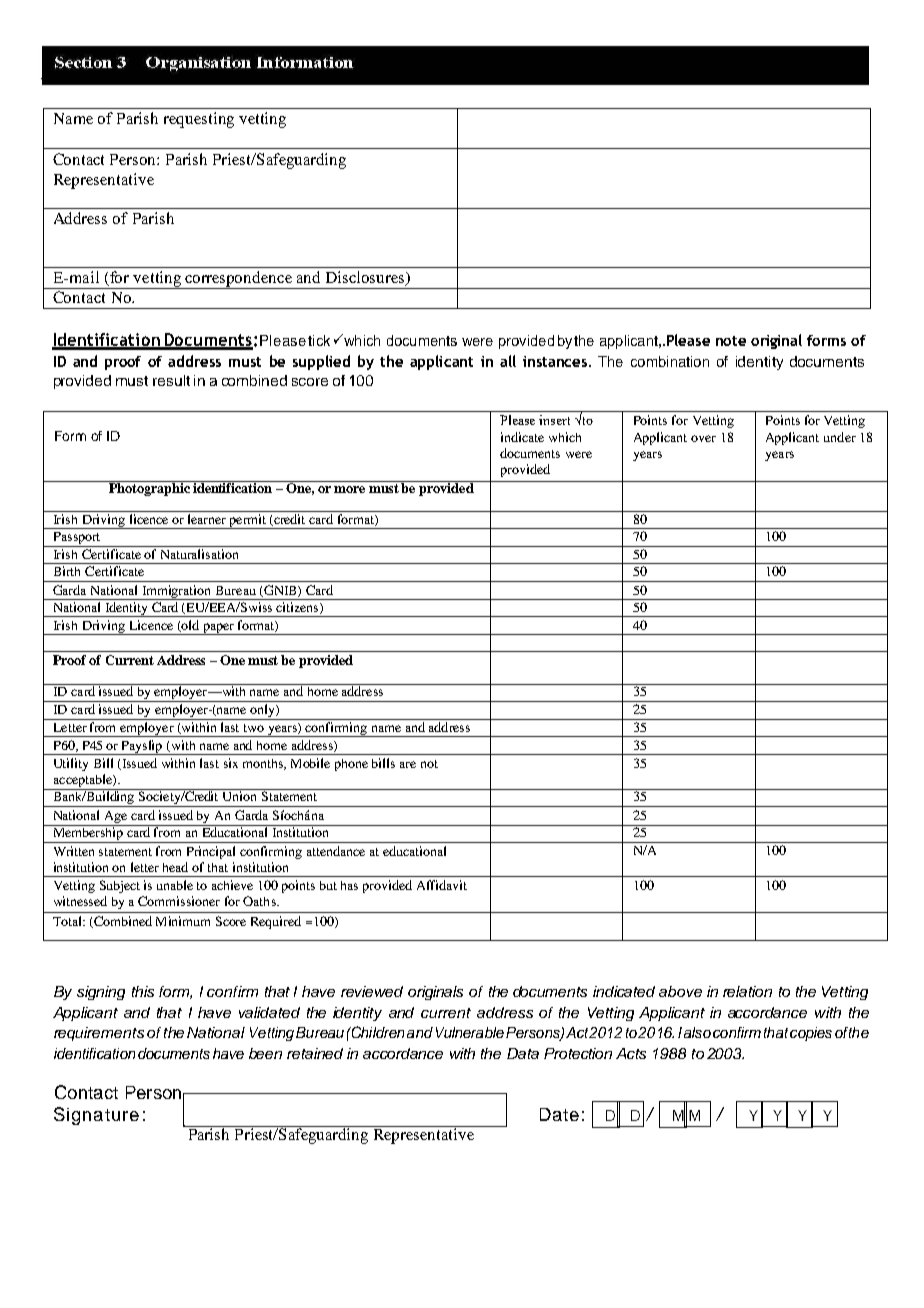  I want to click on Commissioner, so click(179, 901).
